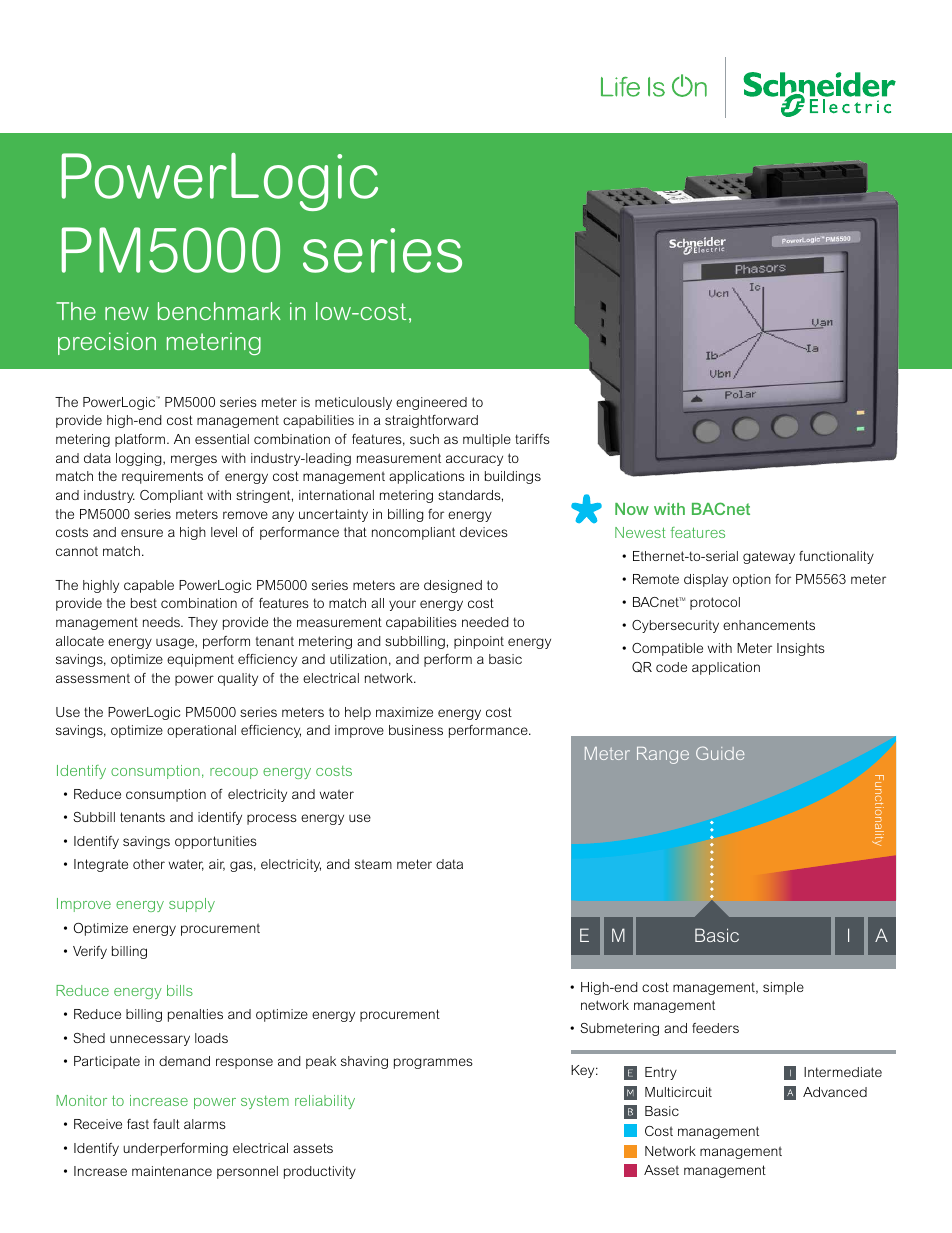 The image size is (952, 1233). I want to click on precision, so click(107, 343).
